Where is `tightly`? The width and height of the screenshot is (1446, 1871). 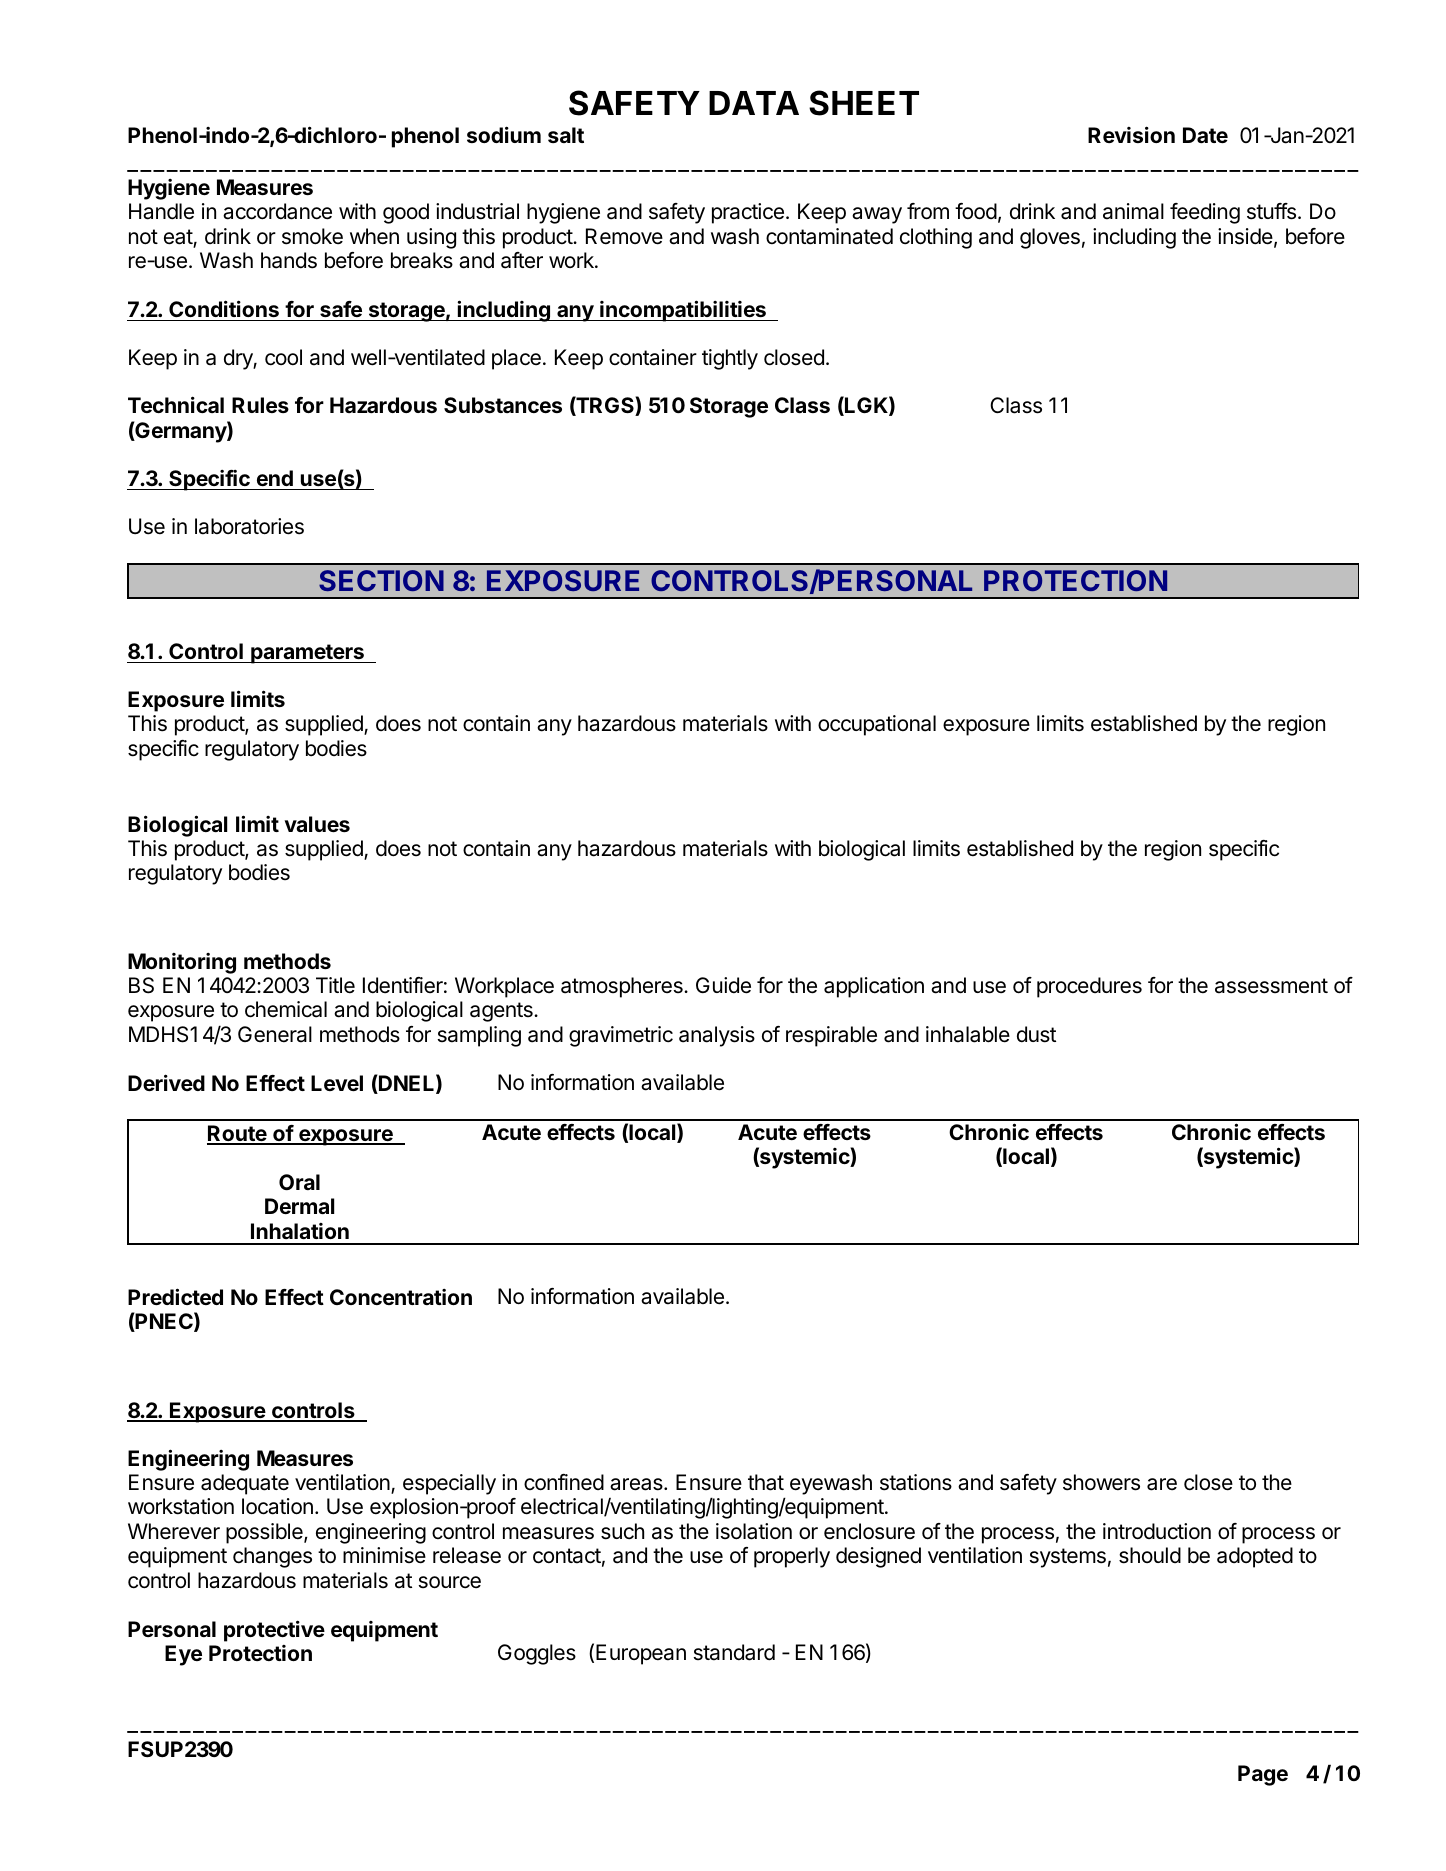
tightly is located at coordinates (730, 359).
